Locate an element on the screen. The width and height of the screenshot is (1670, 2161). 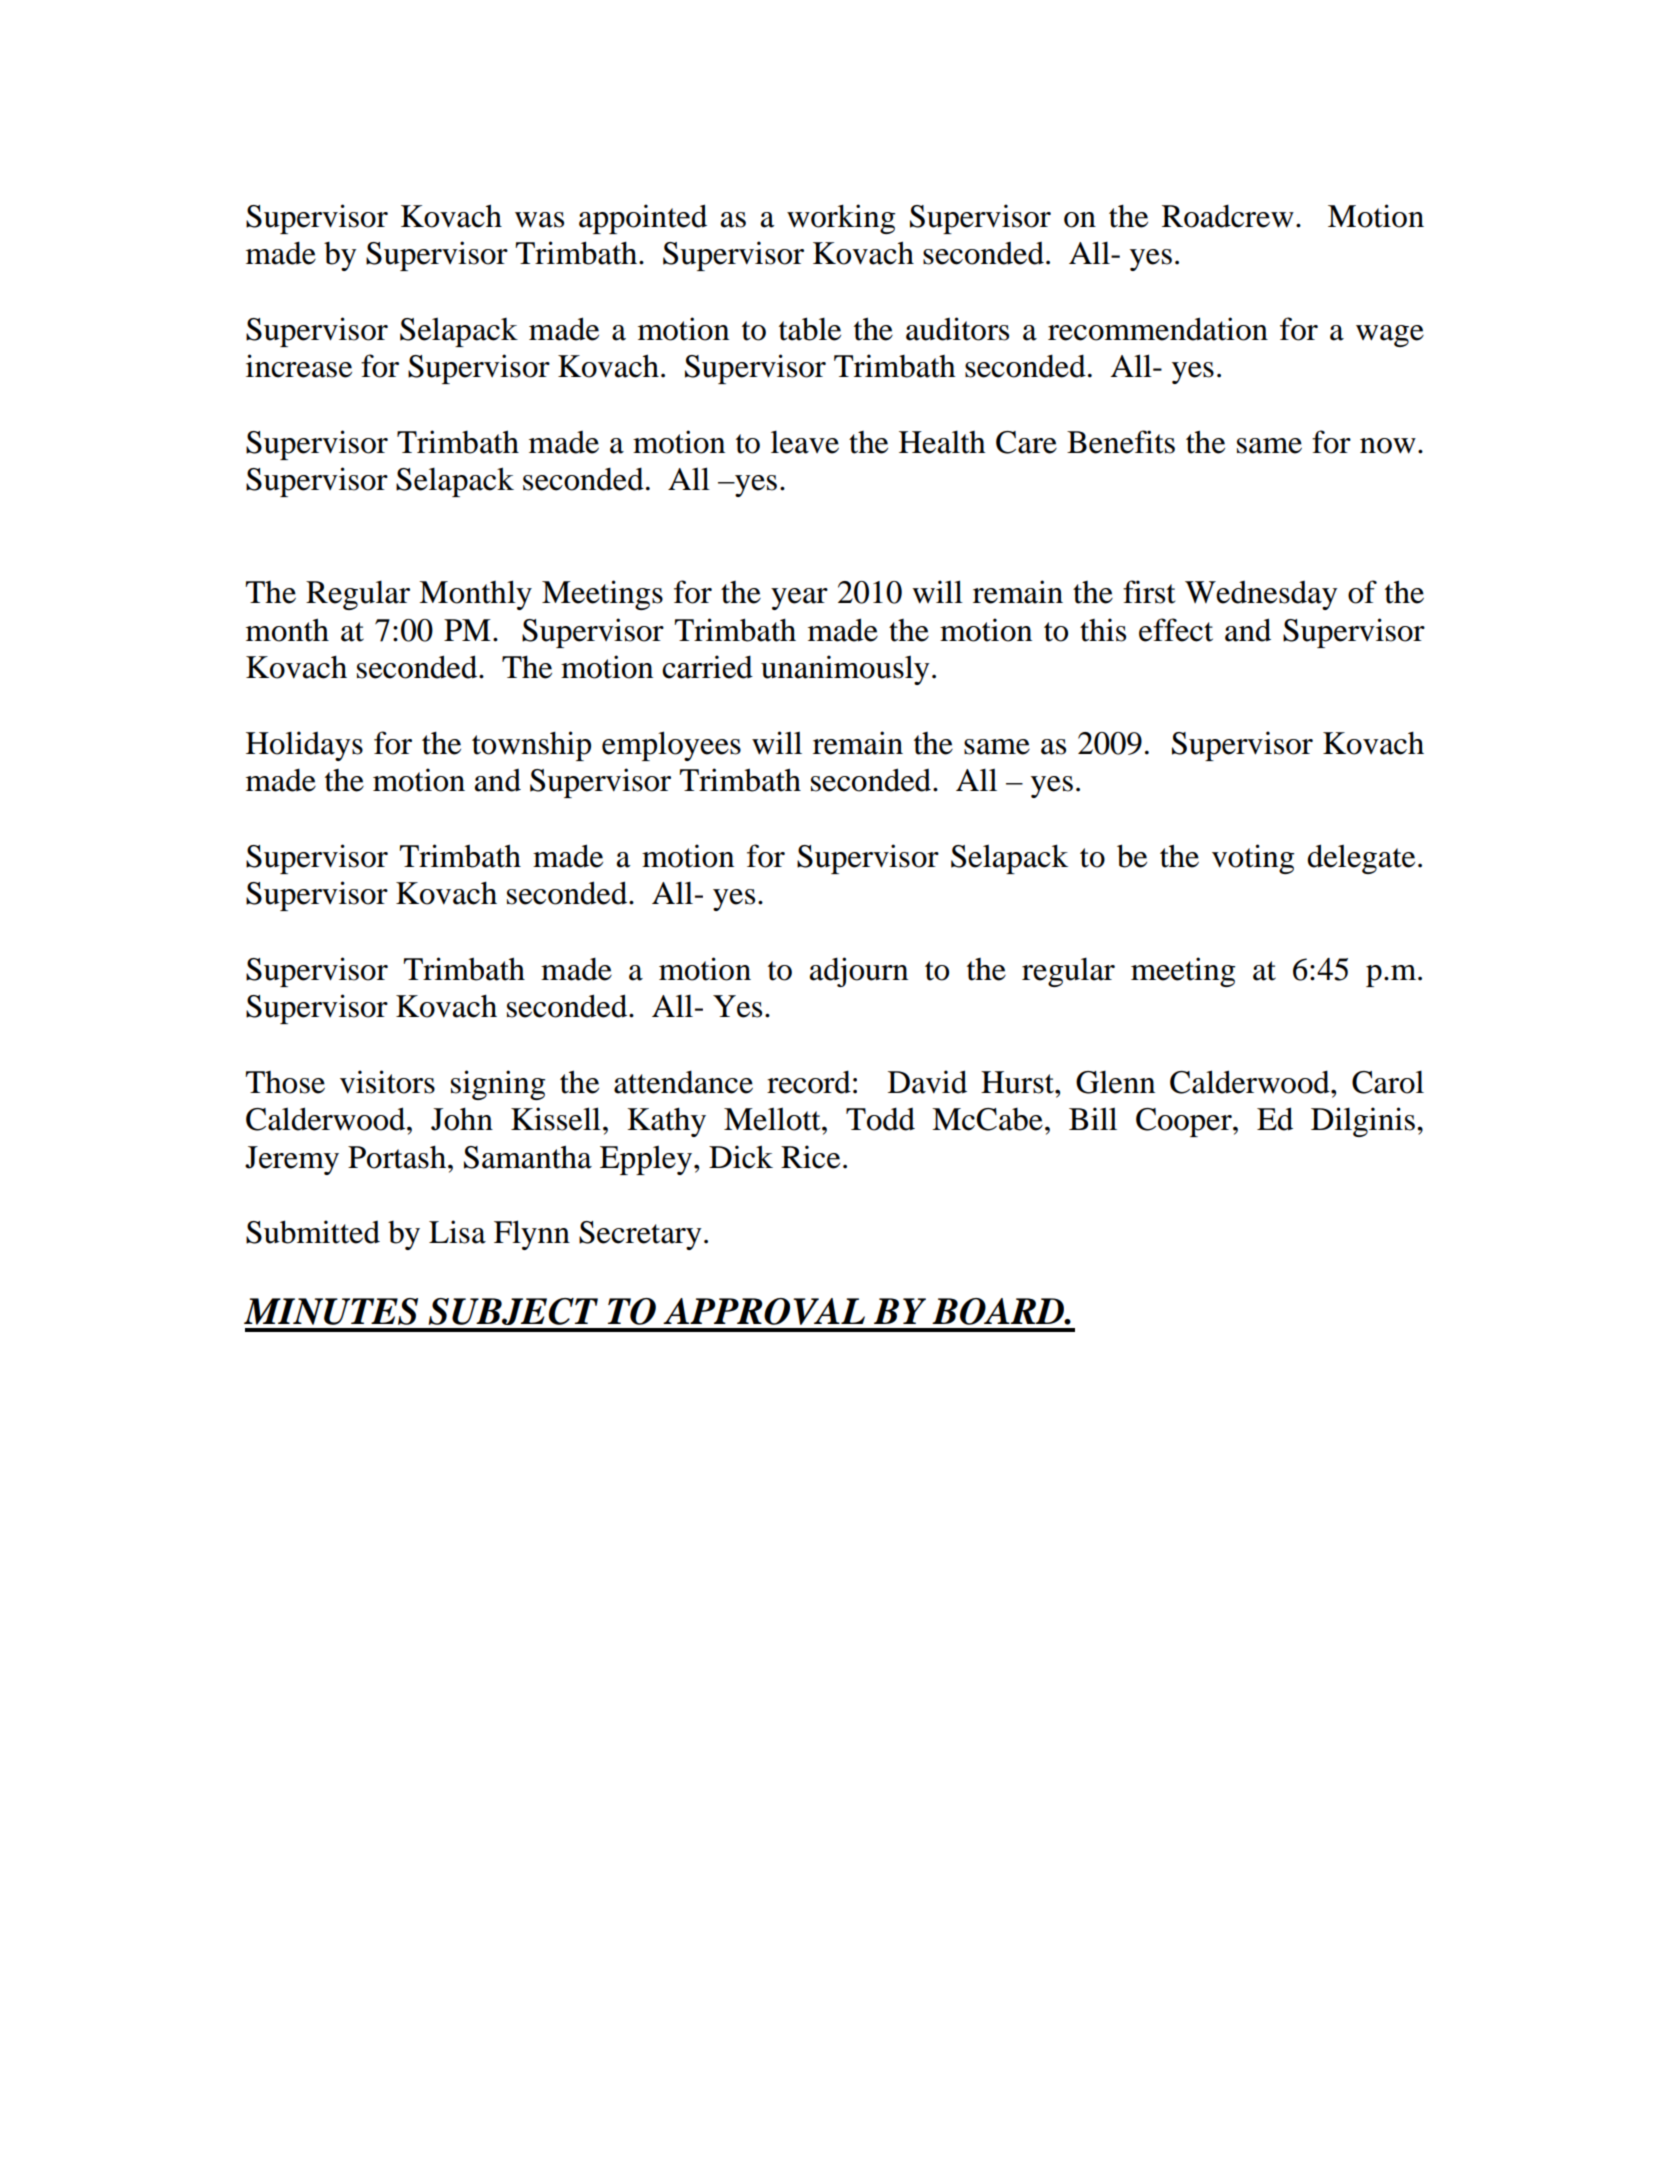
township is located at coordinates (531, 746).
